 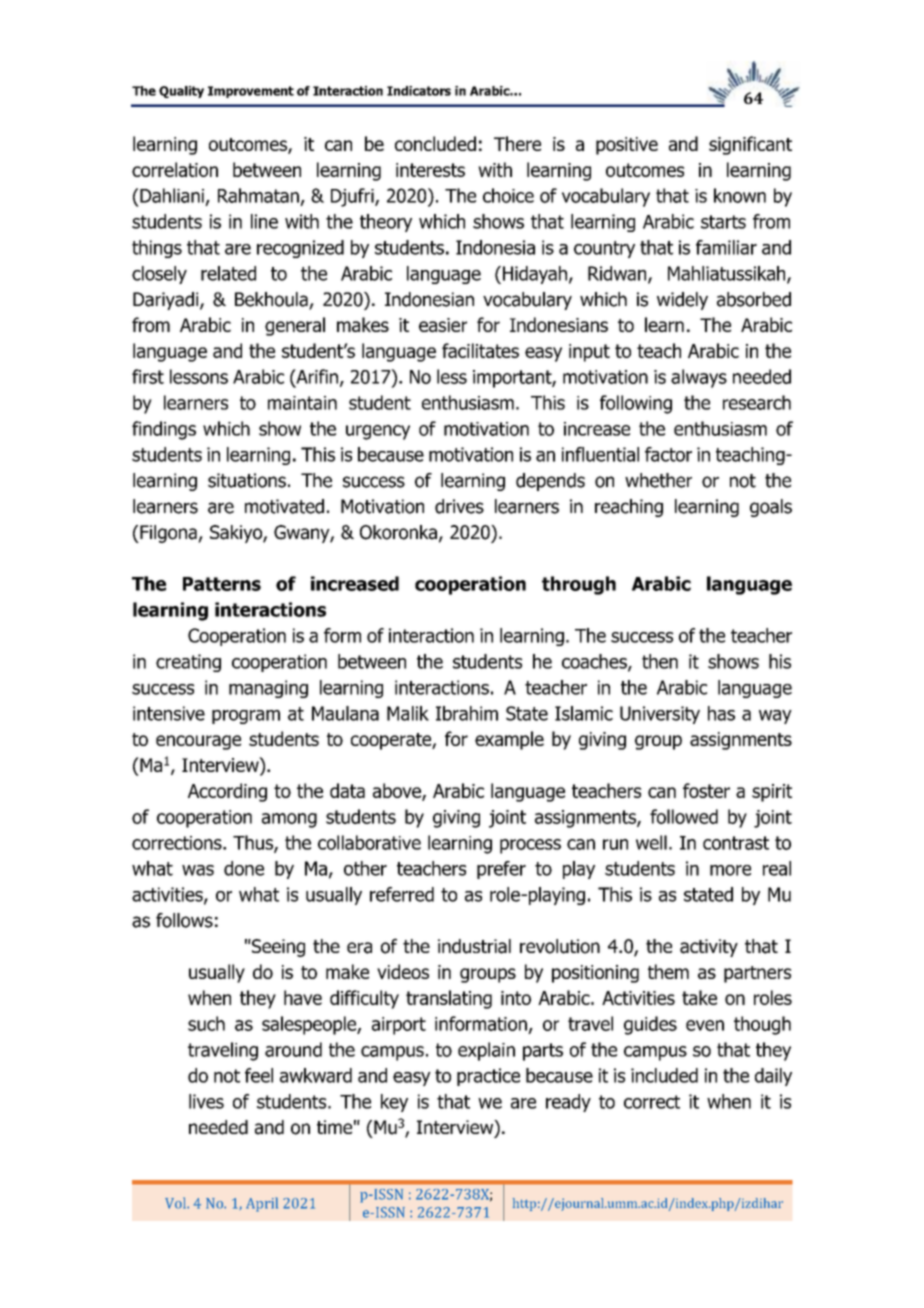 I want to click on significant, so click(x=750, y=145).
